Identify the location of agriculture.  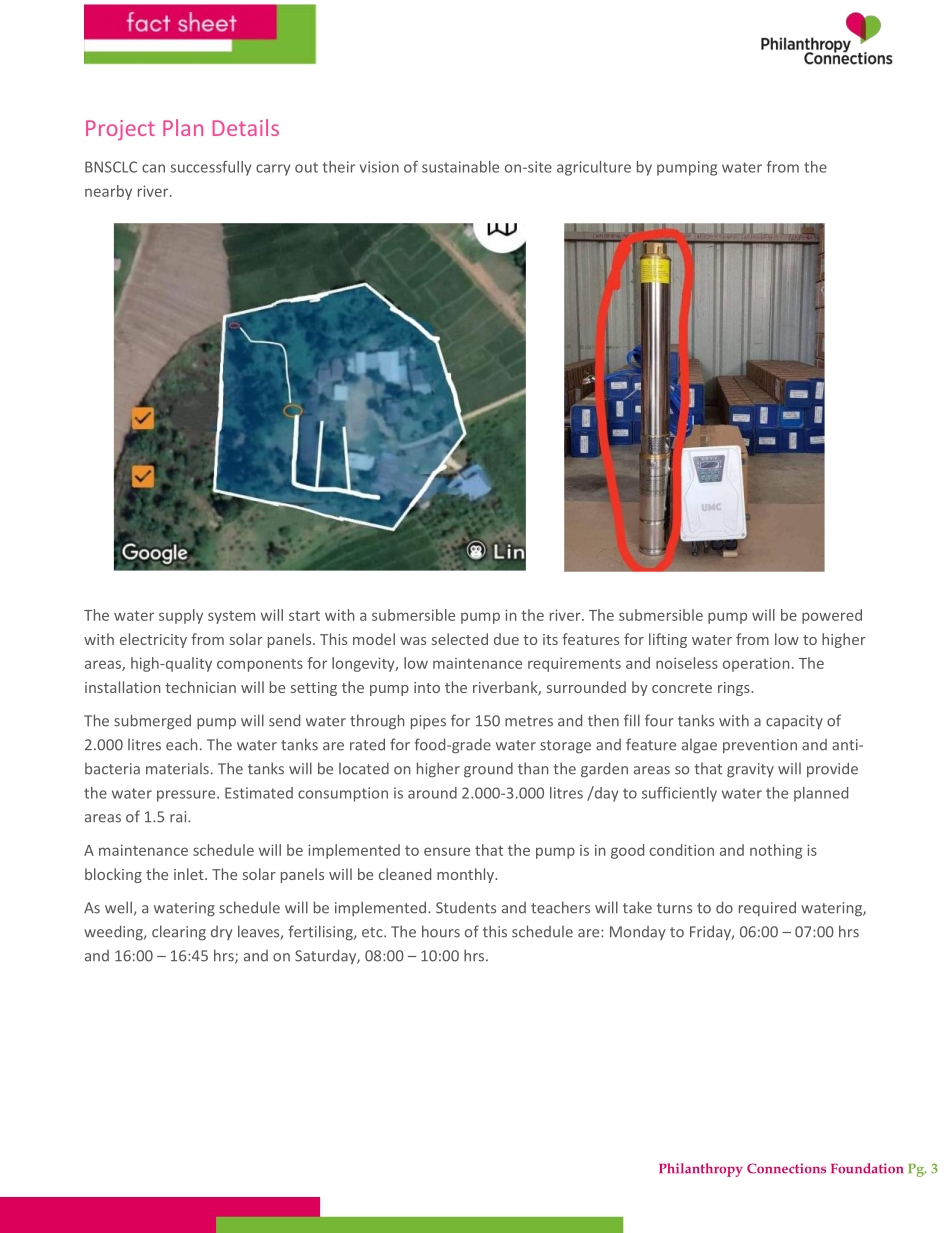
(594, 168).
